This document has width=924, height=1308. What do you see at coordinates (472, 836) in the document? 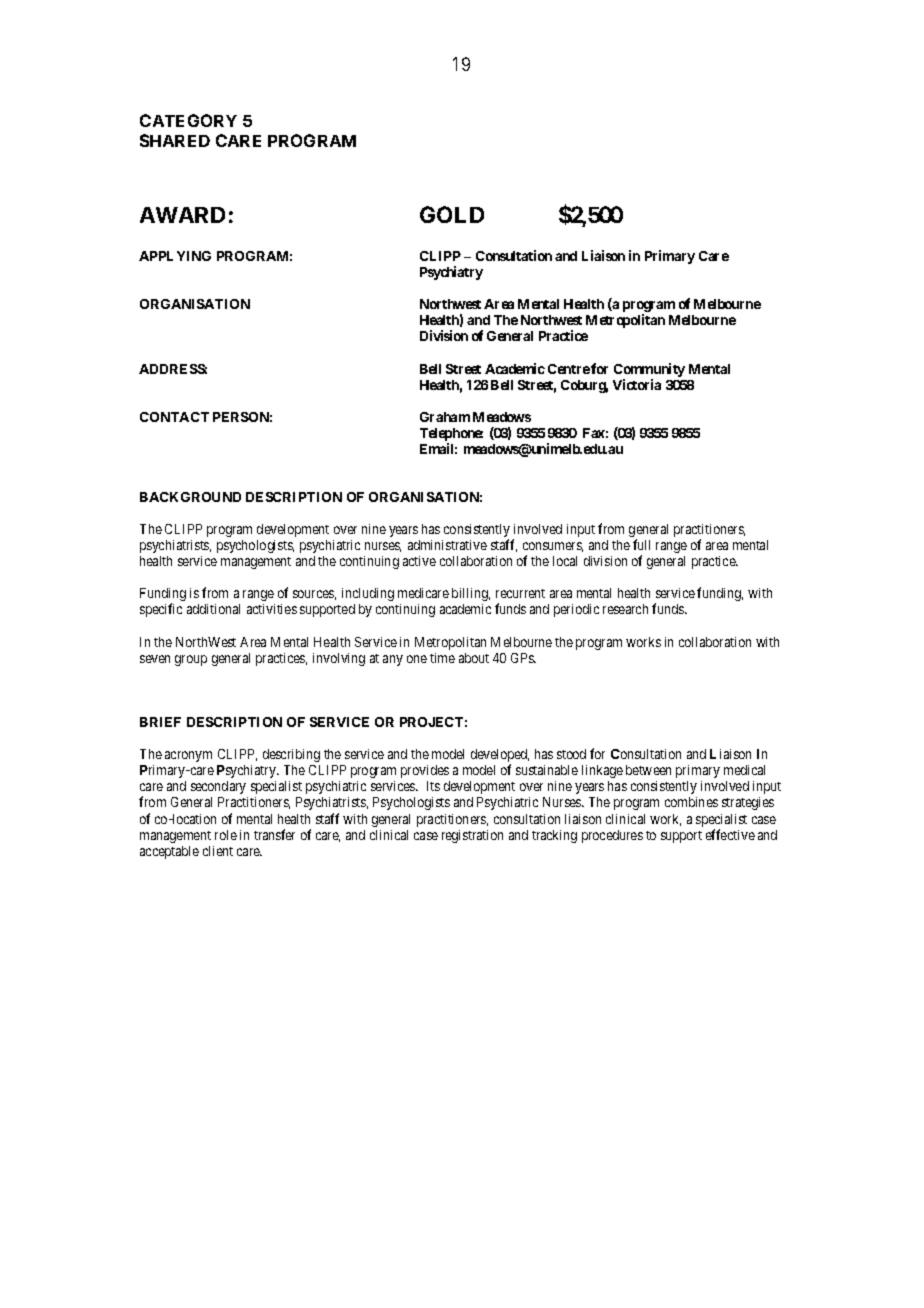
I see `registration` at bounding box center [472, 836].
